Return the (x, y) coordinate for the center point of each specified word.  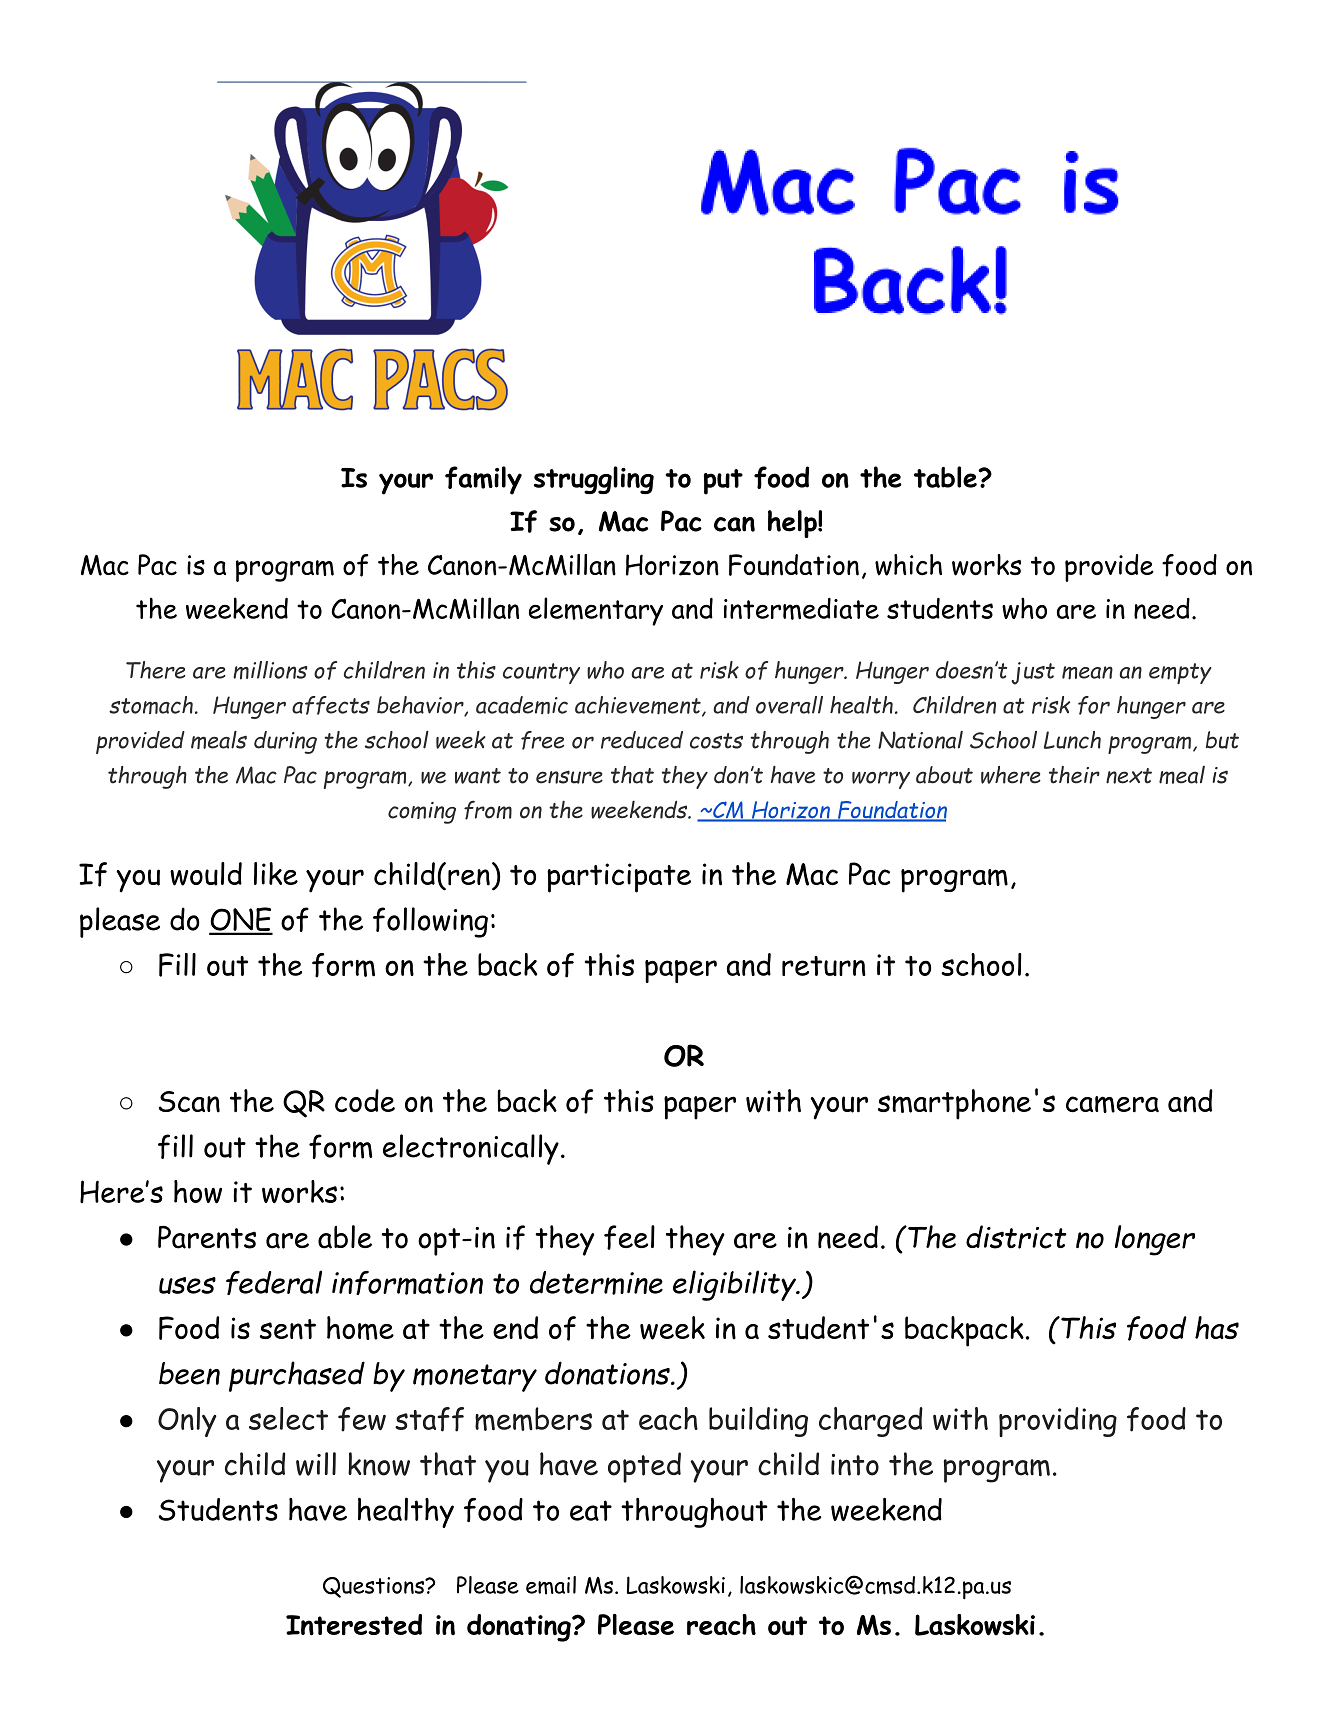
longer (1155, 1240)
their (1074, 775)
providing (1058, 1422)
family (483, 480)
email (551, 1585)
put (723, 482)
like (276, 873)
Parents (207, 1237)
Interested (354, 1625)
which (908, 565)
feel (629, 1237)
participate (619, 878)
